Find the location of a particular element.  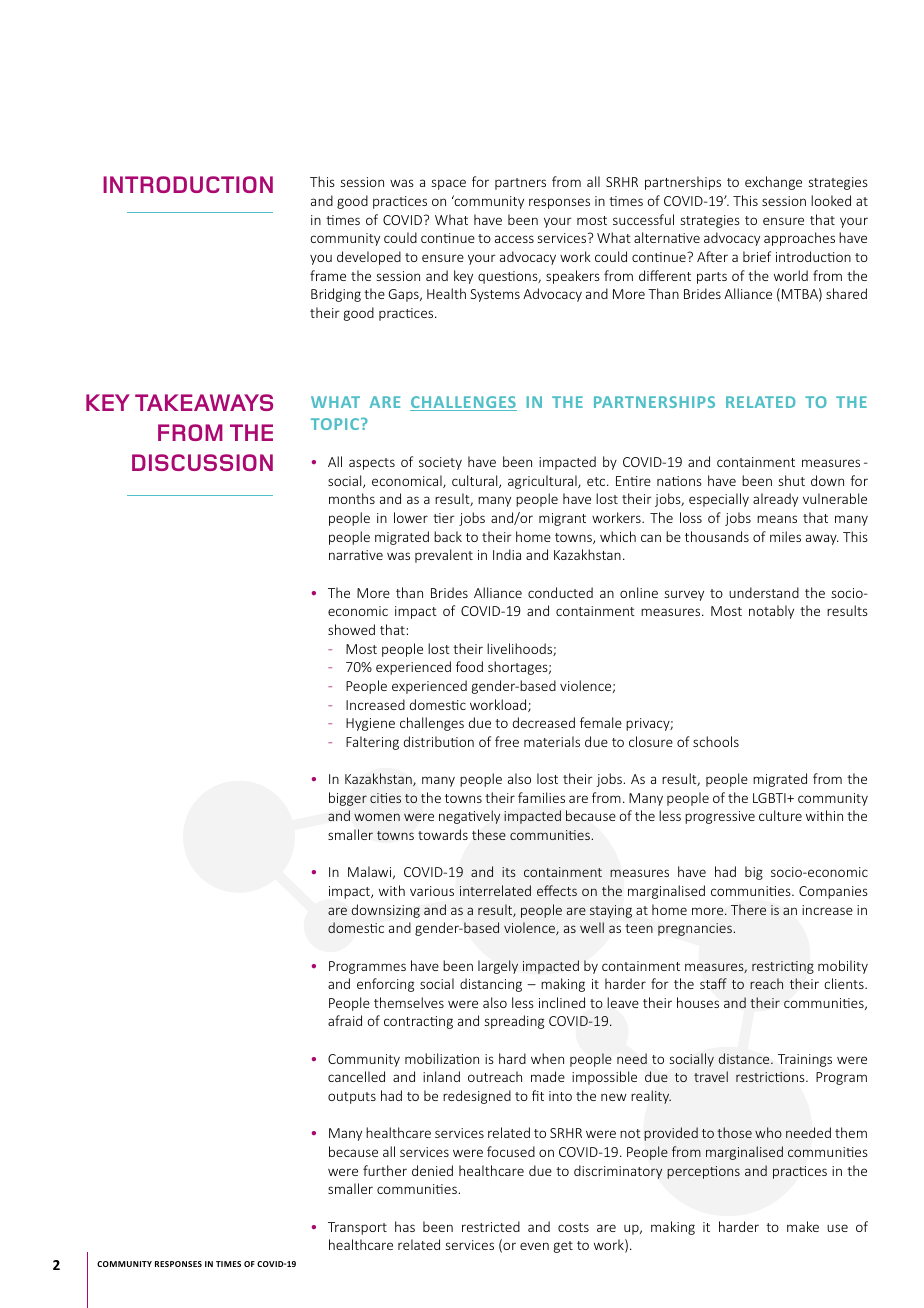

restricted is located at coordinates (491, 1226).
